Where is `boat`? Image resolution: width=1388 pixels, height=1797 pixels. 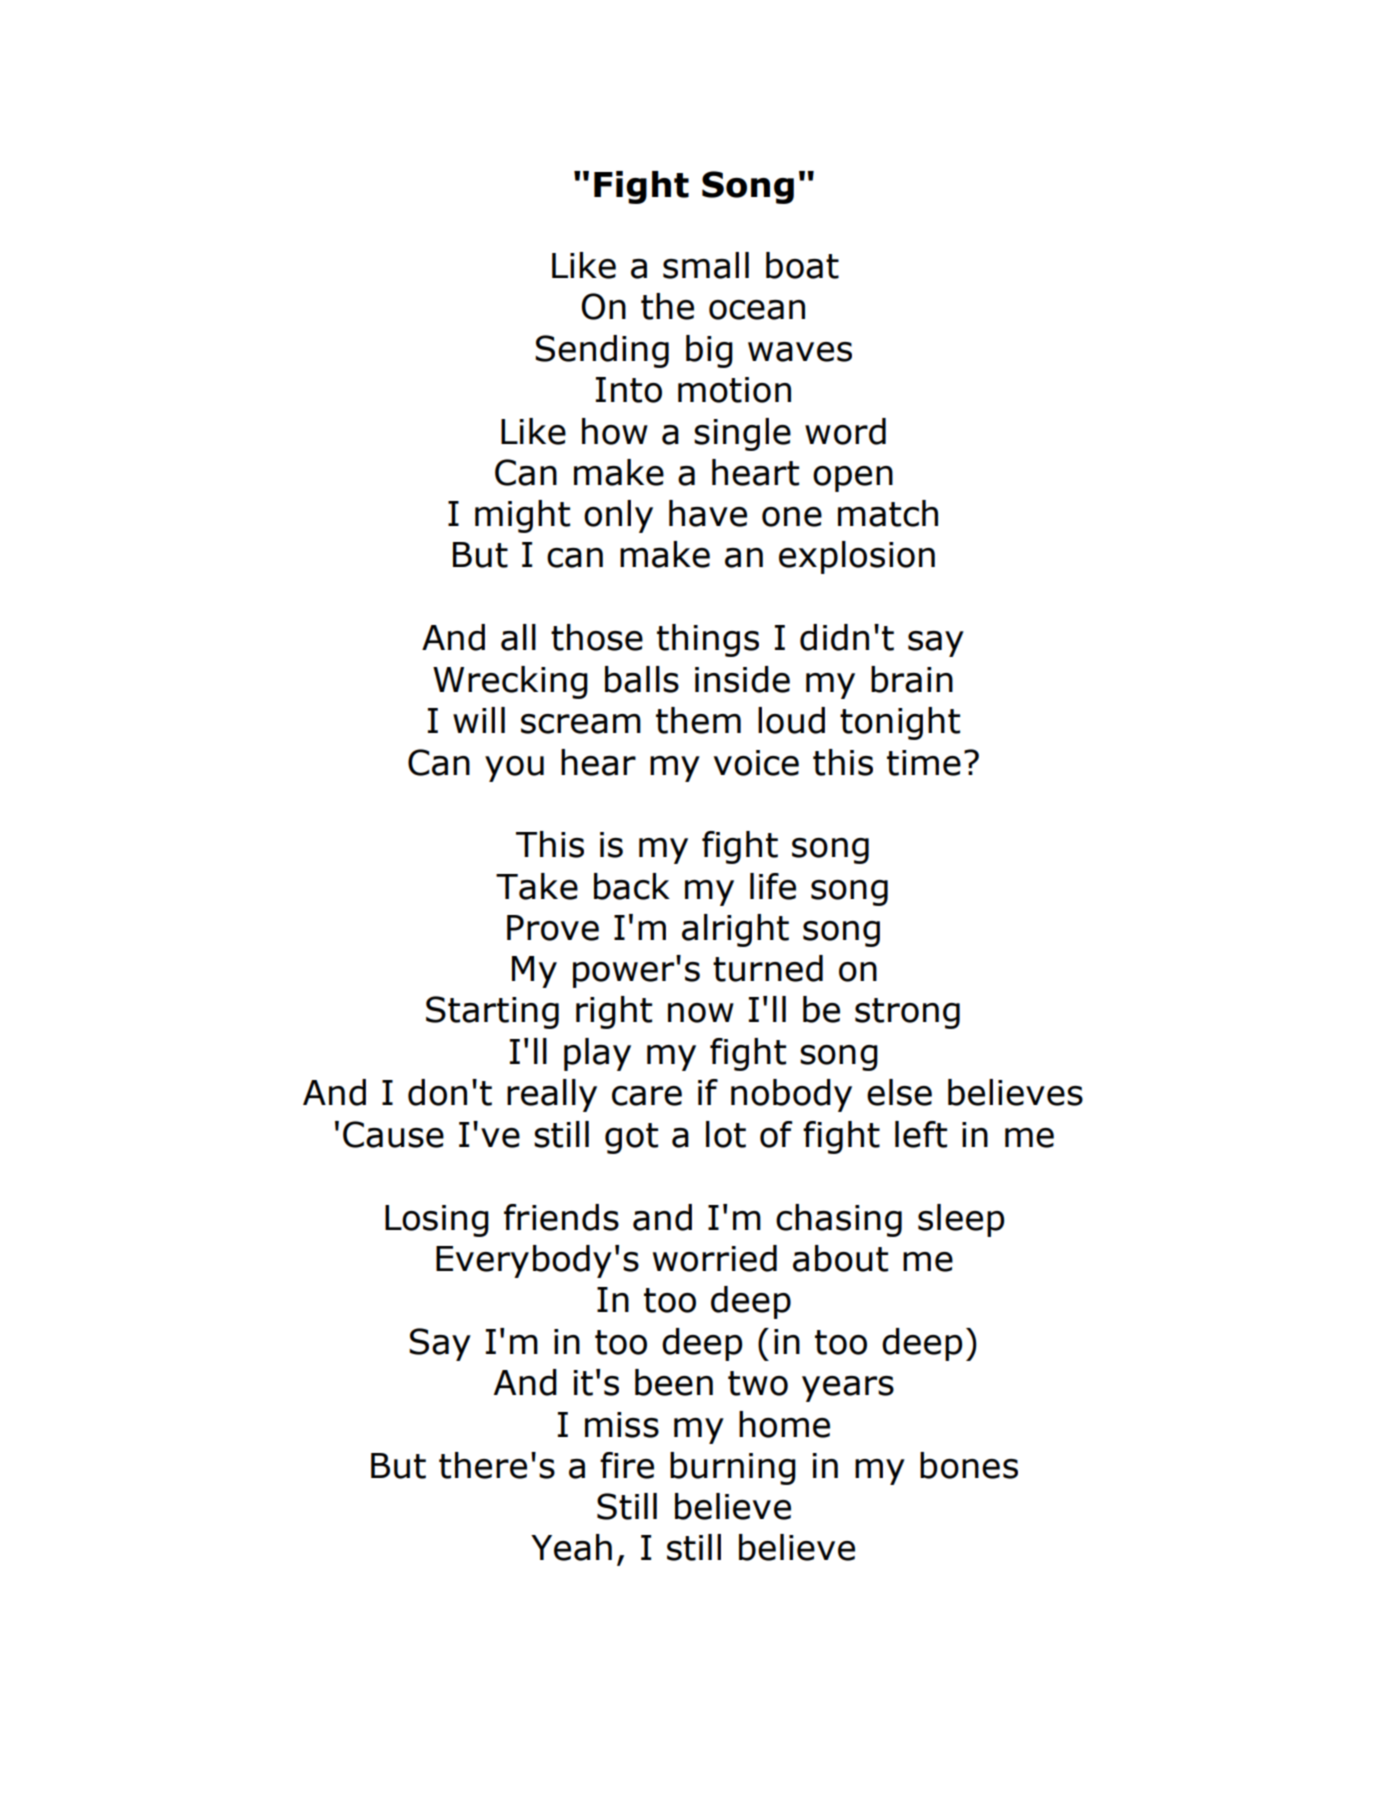 boat is located at coordinates (802, 265).
